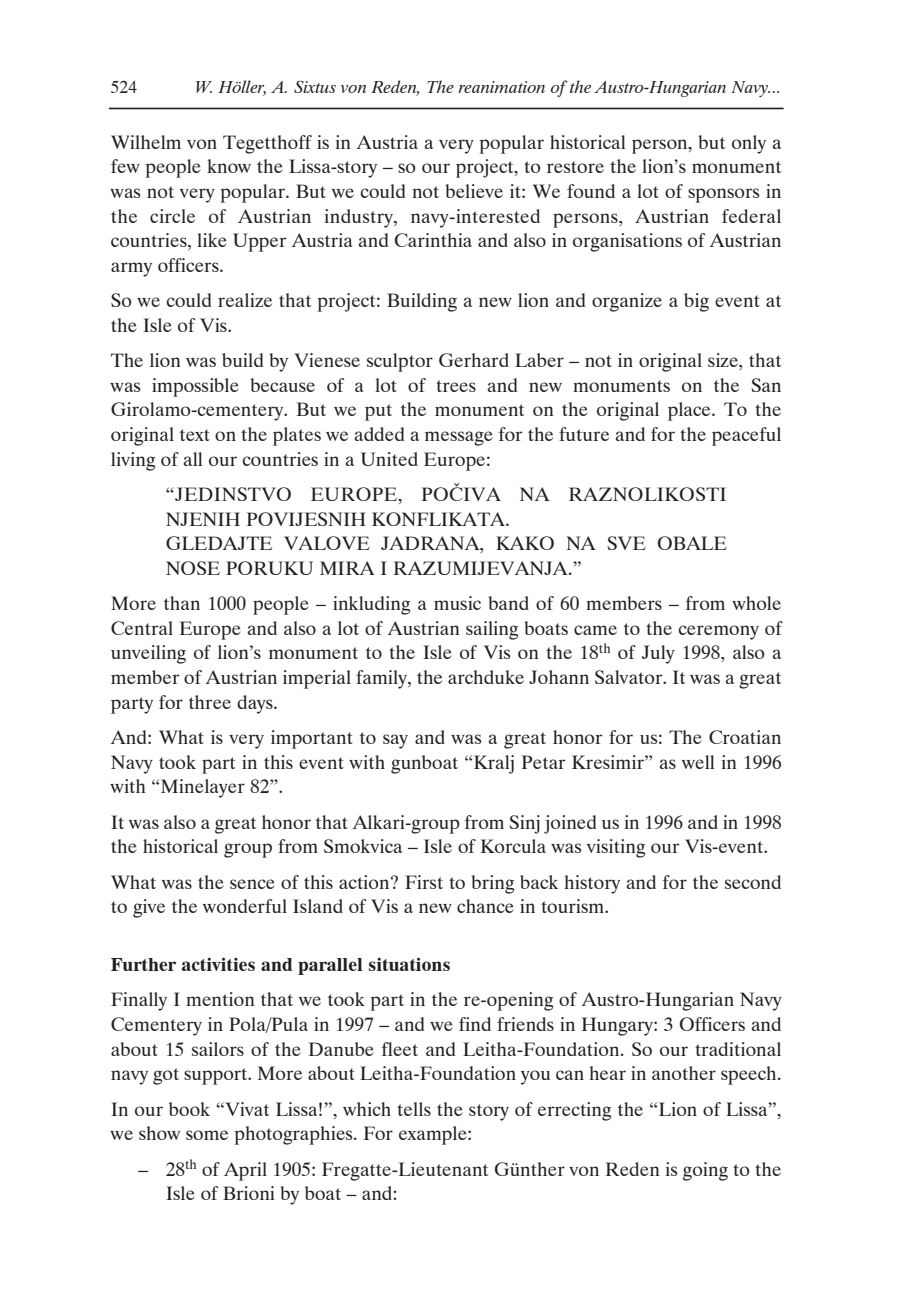  I want to click on than, so click(182, 603).
